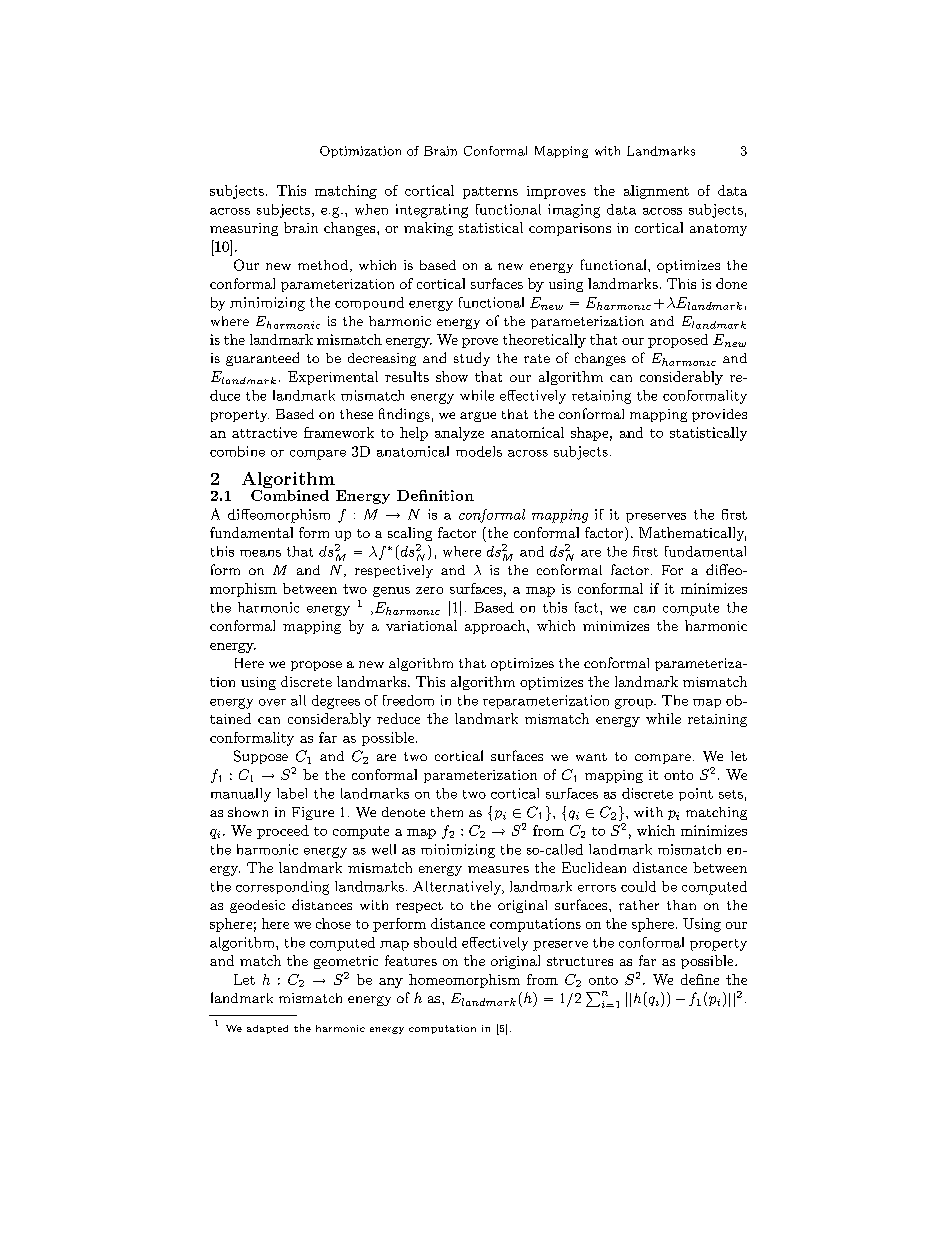 The height and width of the screenshot is (1233, 952). I want to click on adapted, so click(267, 1029).
